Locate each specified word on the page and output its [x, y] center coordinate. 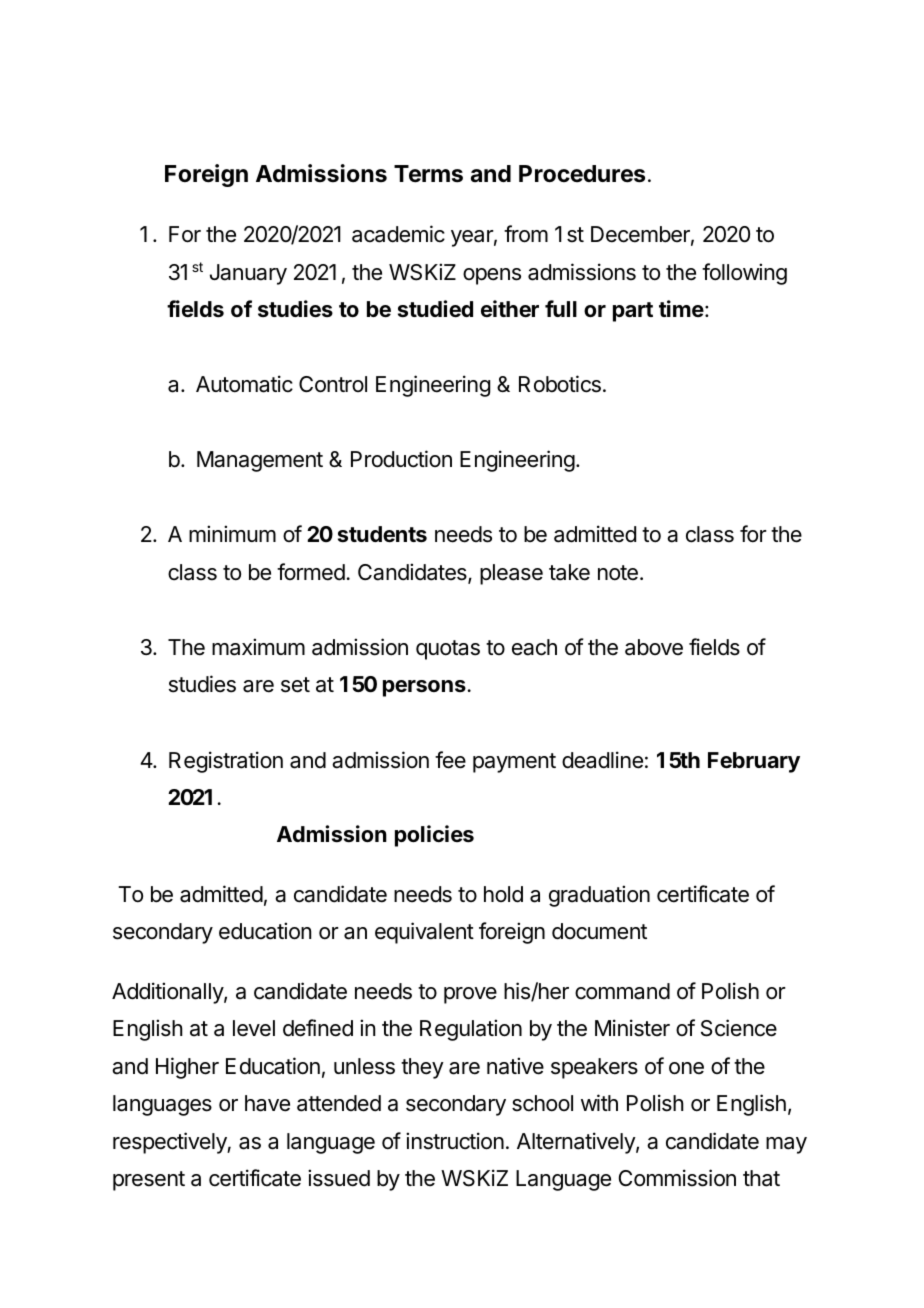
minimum [232, 533]
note [618, 573]
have [267, 1103]
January [248, 274]
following [744, 274]
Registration [226, 762]
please [511, 574]
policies [434, 836]
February [754, 762]
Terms [428, 174]
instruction [455, 1141]
